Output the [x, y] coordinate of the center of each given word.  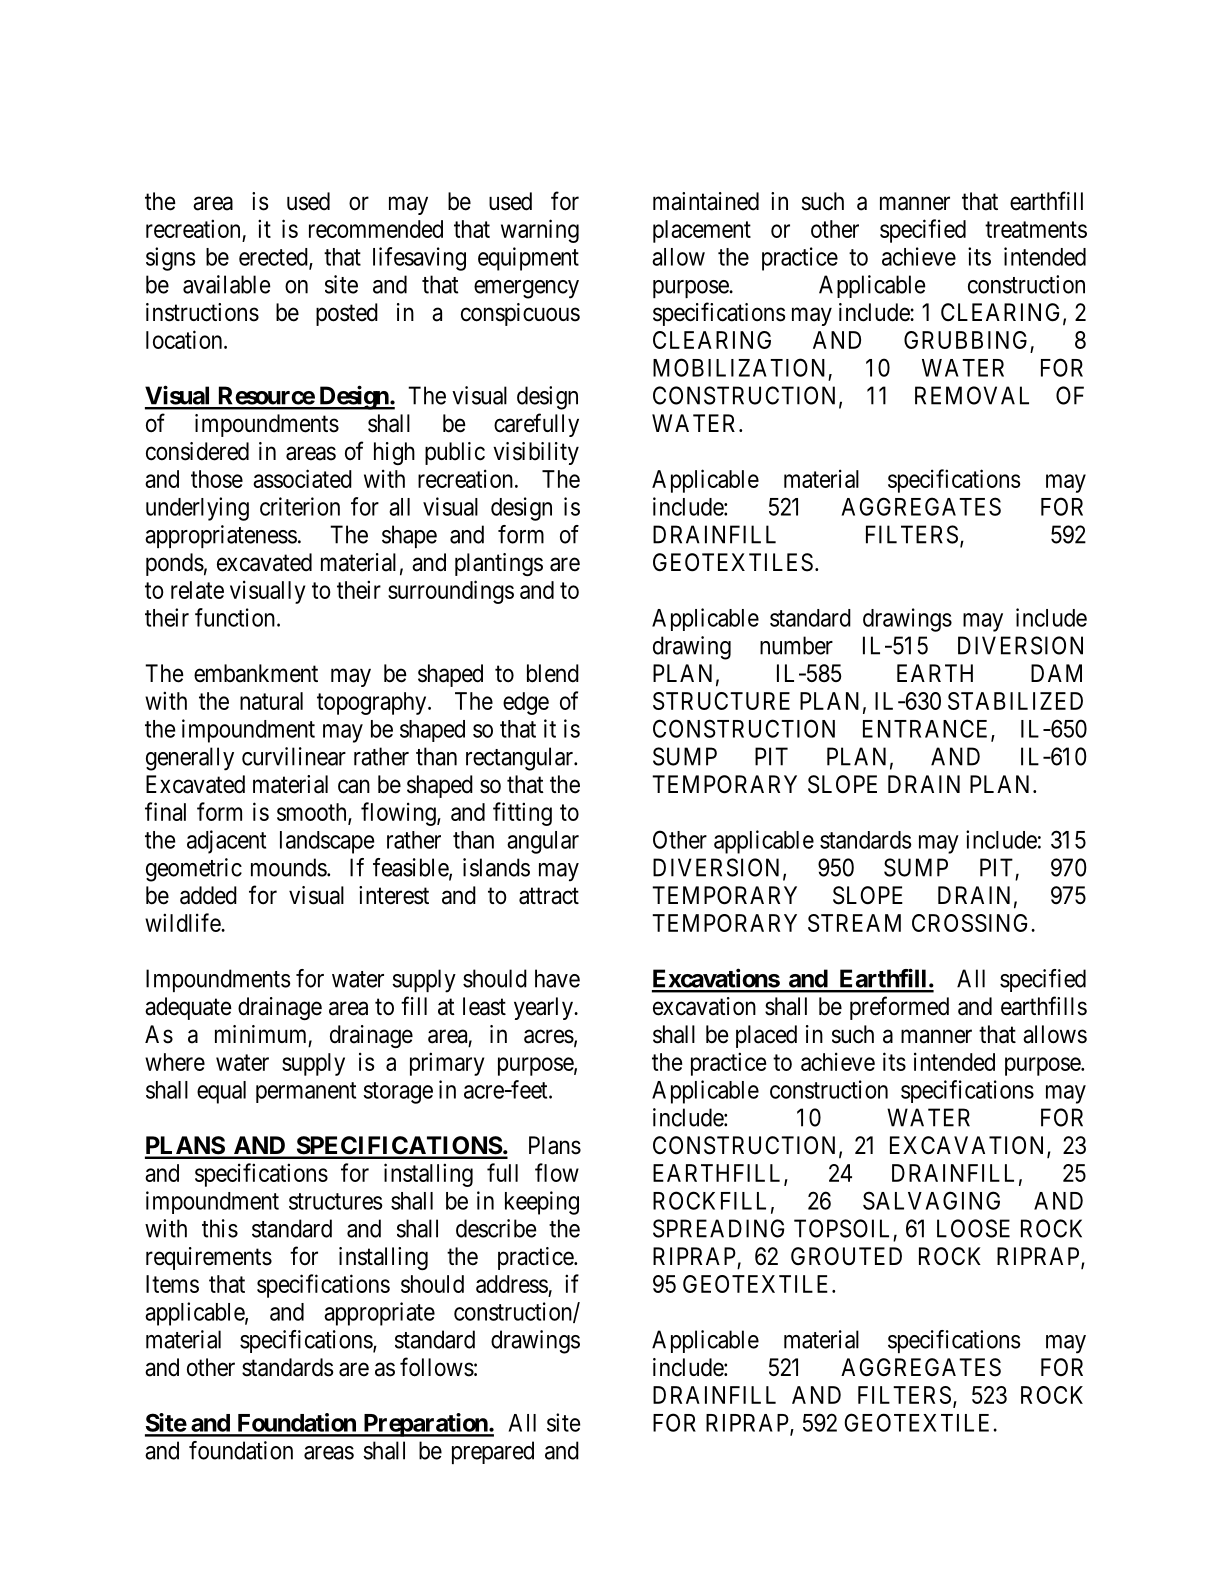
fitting [522, 814]
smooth [313, 813]
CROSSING [972, 923]
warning [540, 231]
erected [274, 258]
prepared [493, 1452]
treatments [1036, 229]
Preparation [425, 1425]
